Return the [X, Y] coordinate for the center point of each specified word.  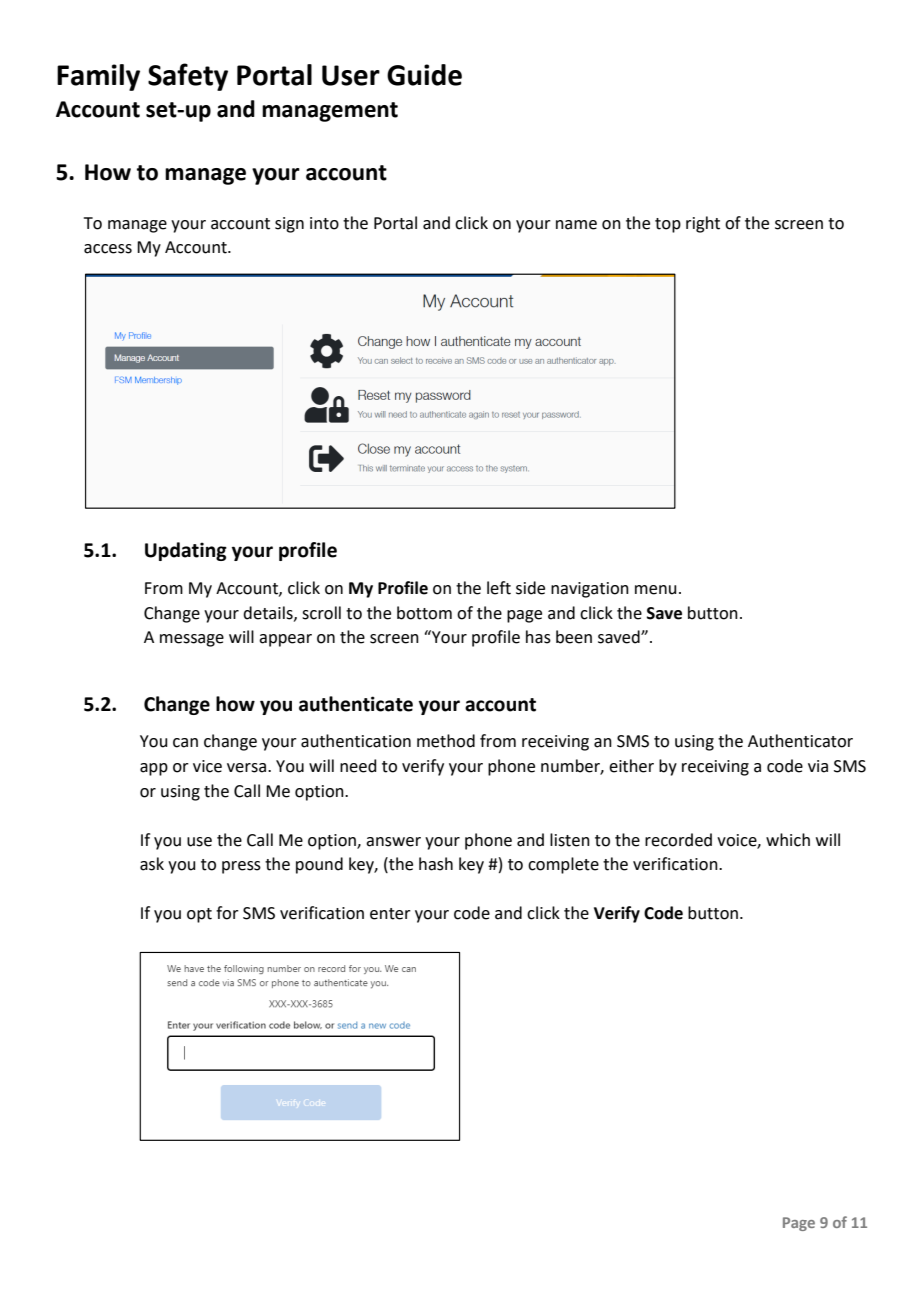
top [668, 225]
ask [152, 864]
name [576, 225]
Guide [424, 75]
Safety [188, 77]
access [108, 249]
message [192, 640]
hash [436, 864]
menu [656, 590]
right [703, 224]
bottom [424, 613]
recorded [678, 840]
